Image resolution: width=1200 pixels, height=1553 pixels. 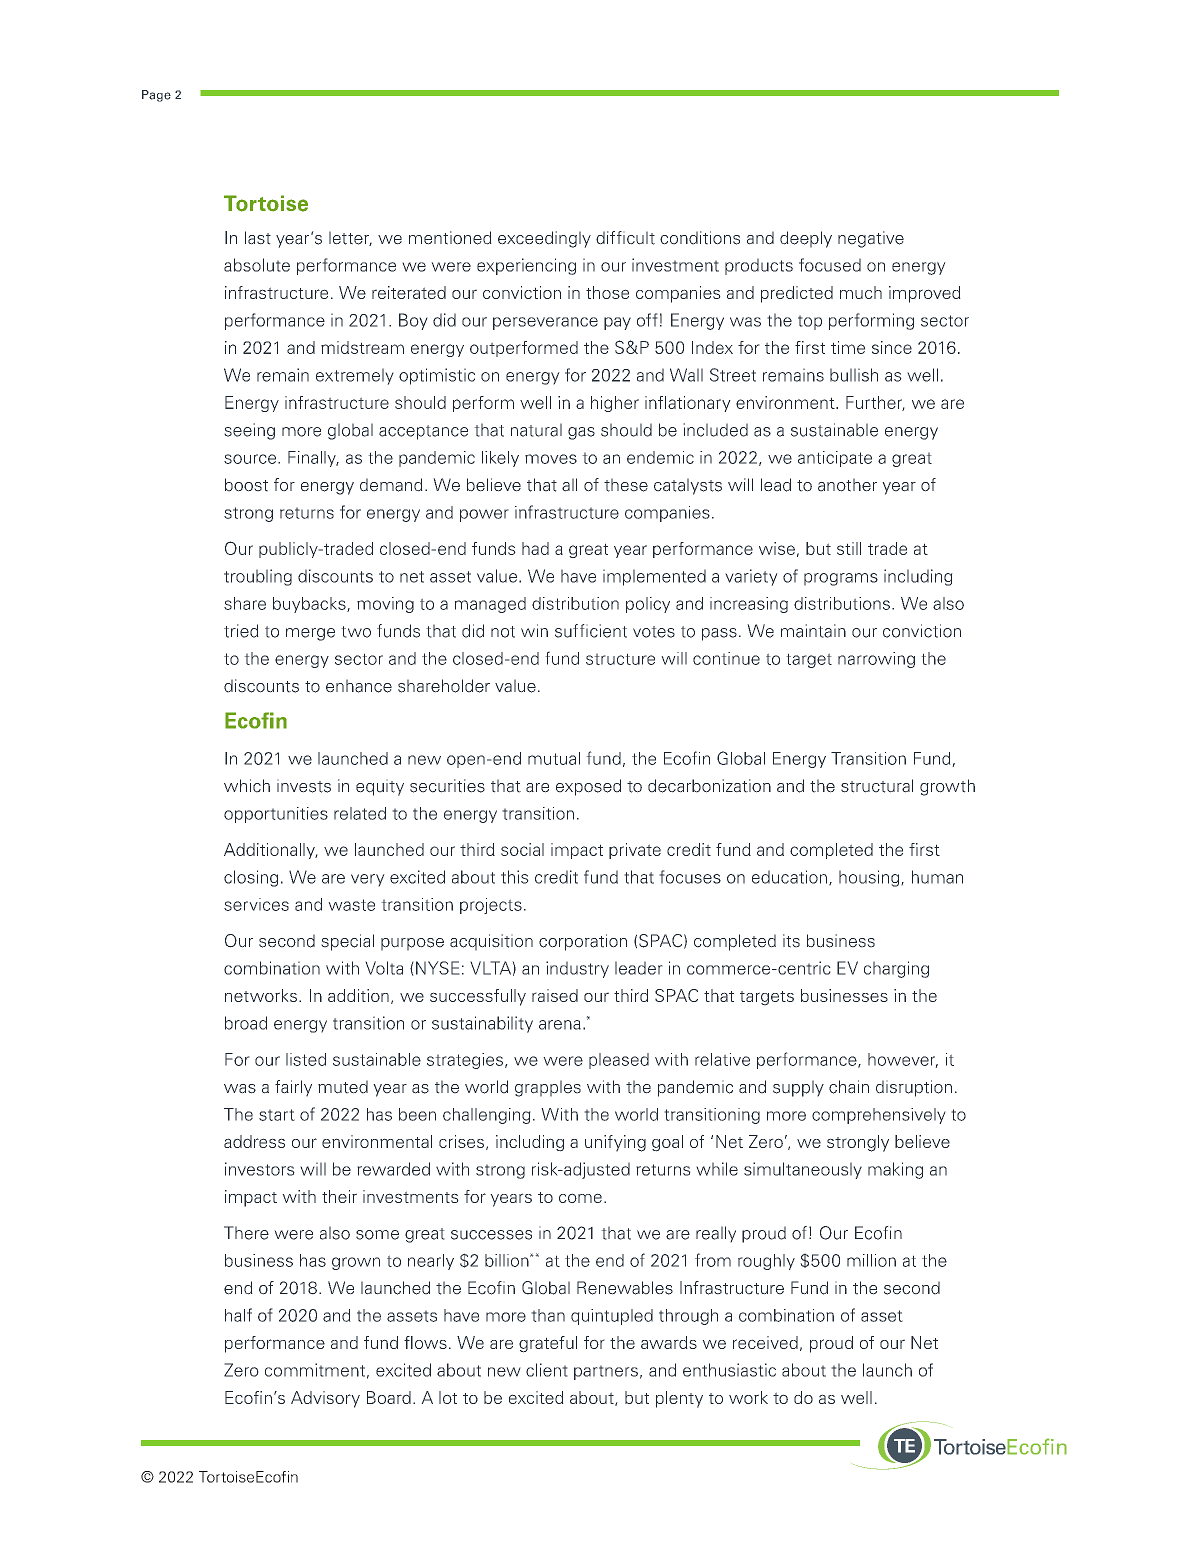 I want to click on seeing, so click(x=249, y=431).
